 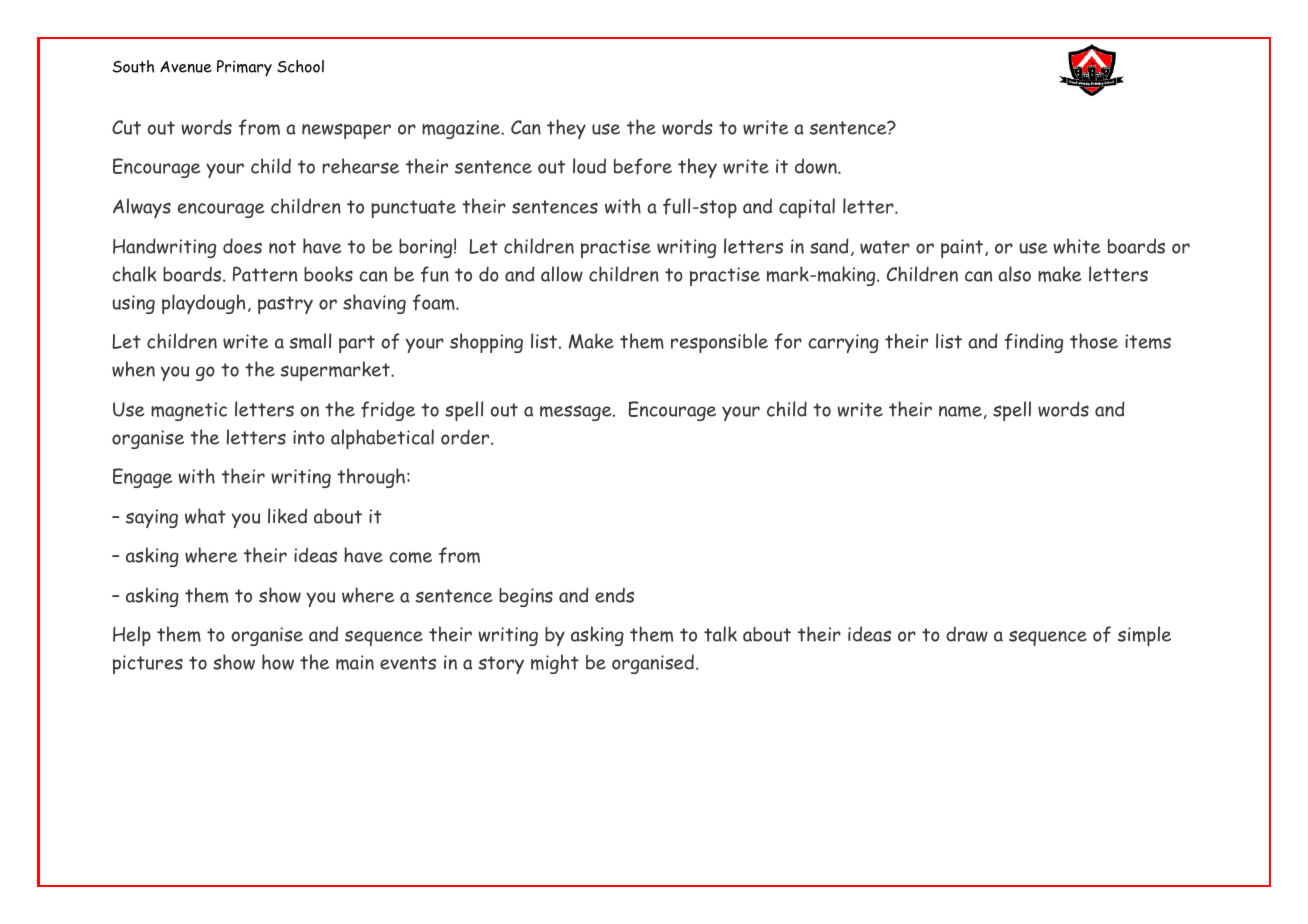 What do you see at coordinates (720, 634) in the screenshot?
I see `talk` at bounding box center [720, 634].
